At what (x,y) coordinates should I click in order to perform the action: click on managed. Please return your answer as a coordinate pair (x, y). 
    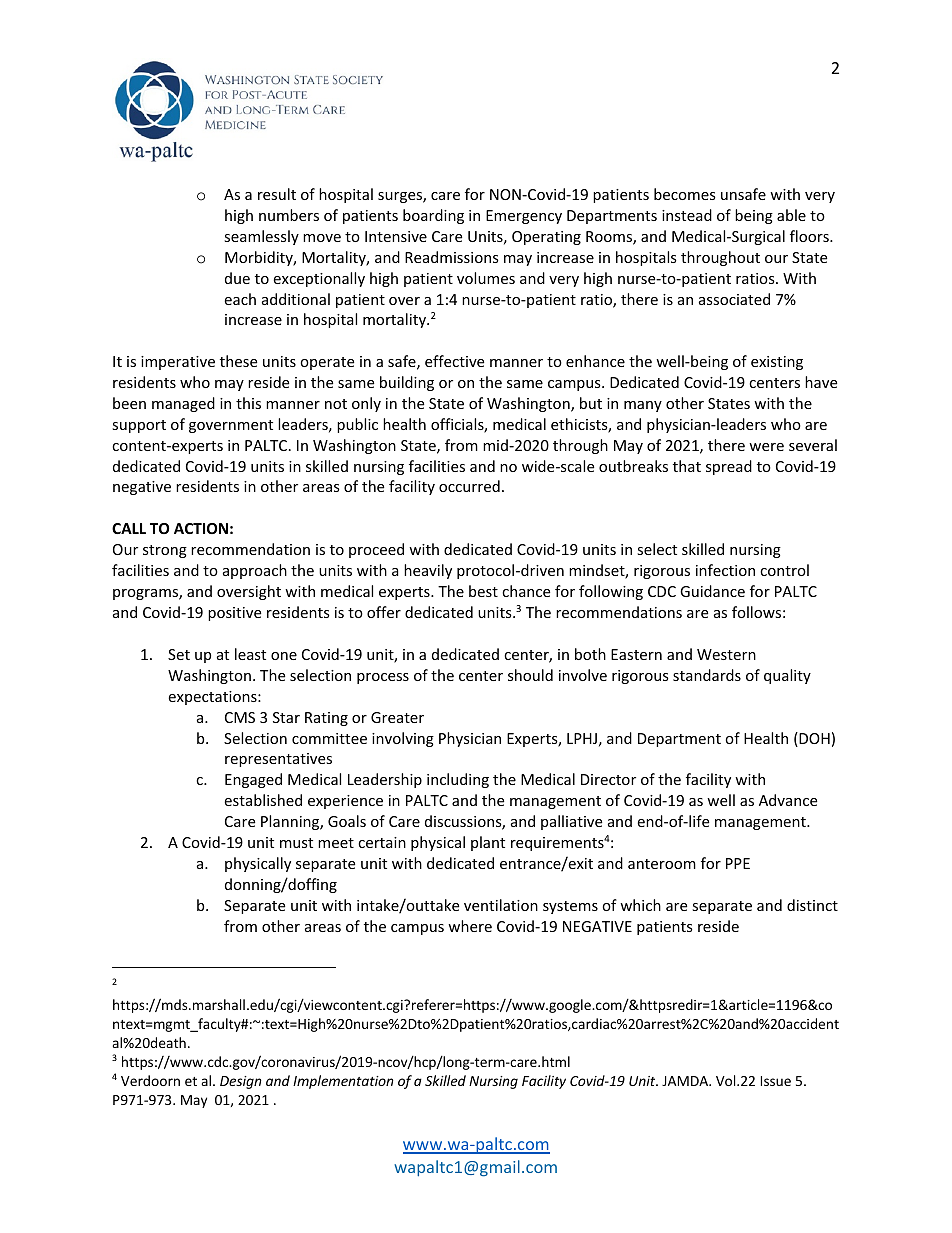
    Looking at the image, I should click on (183, 404).
